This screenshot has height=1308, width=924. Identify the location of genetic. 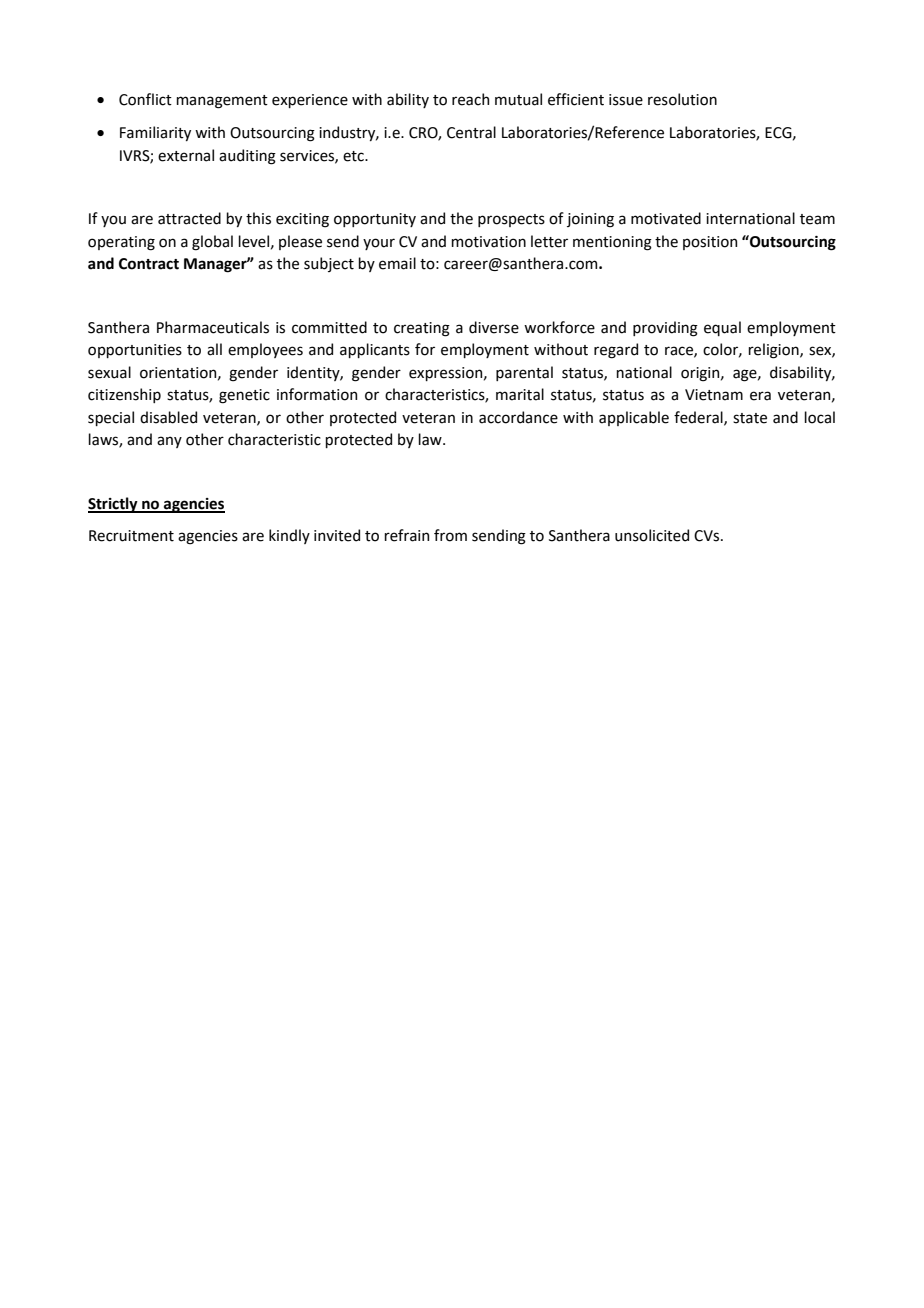
(244, 396).
